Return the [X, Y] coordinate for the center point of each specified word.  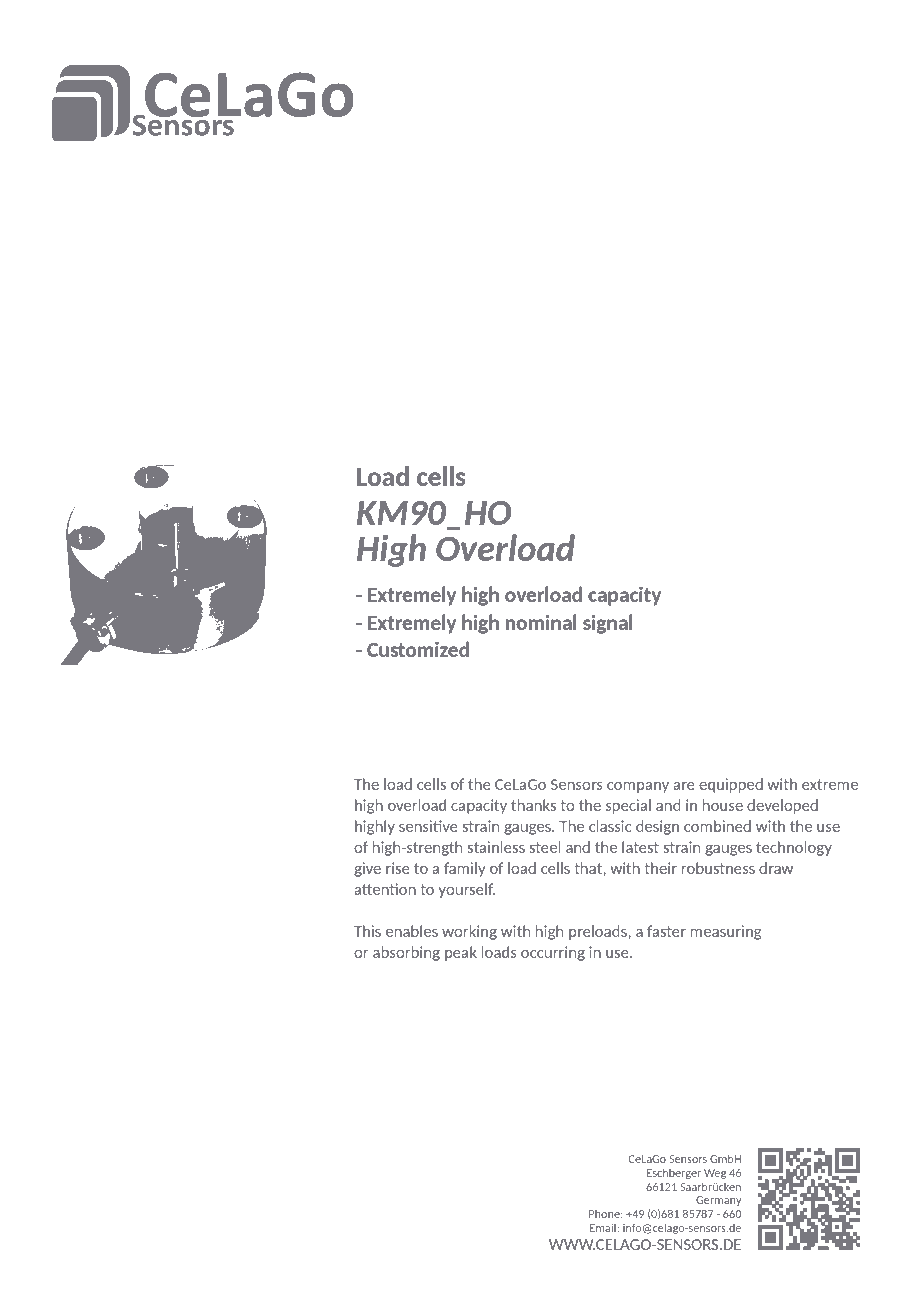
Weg [715, 1174]
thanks [533, 805]
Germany [719, 1201]
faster [666, 931]
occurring [553, 953]
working [469, 932]
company [638, 787]
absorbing [406, 953]
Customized [418, 649]
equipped [731, 785]
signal [608, 624]
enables [412, 931]
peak [461, 953]
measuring [726, 932]
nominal [541, 622]
